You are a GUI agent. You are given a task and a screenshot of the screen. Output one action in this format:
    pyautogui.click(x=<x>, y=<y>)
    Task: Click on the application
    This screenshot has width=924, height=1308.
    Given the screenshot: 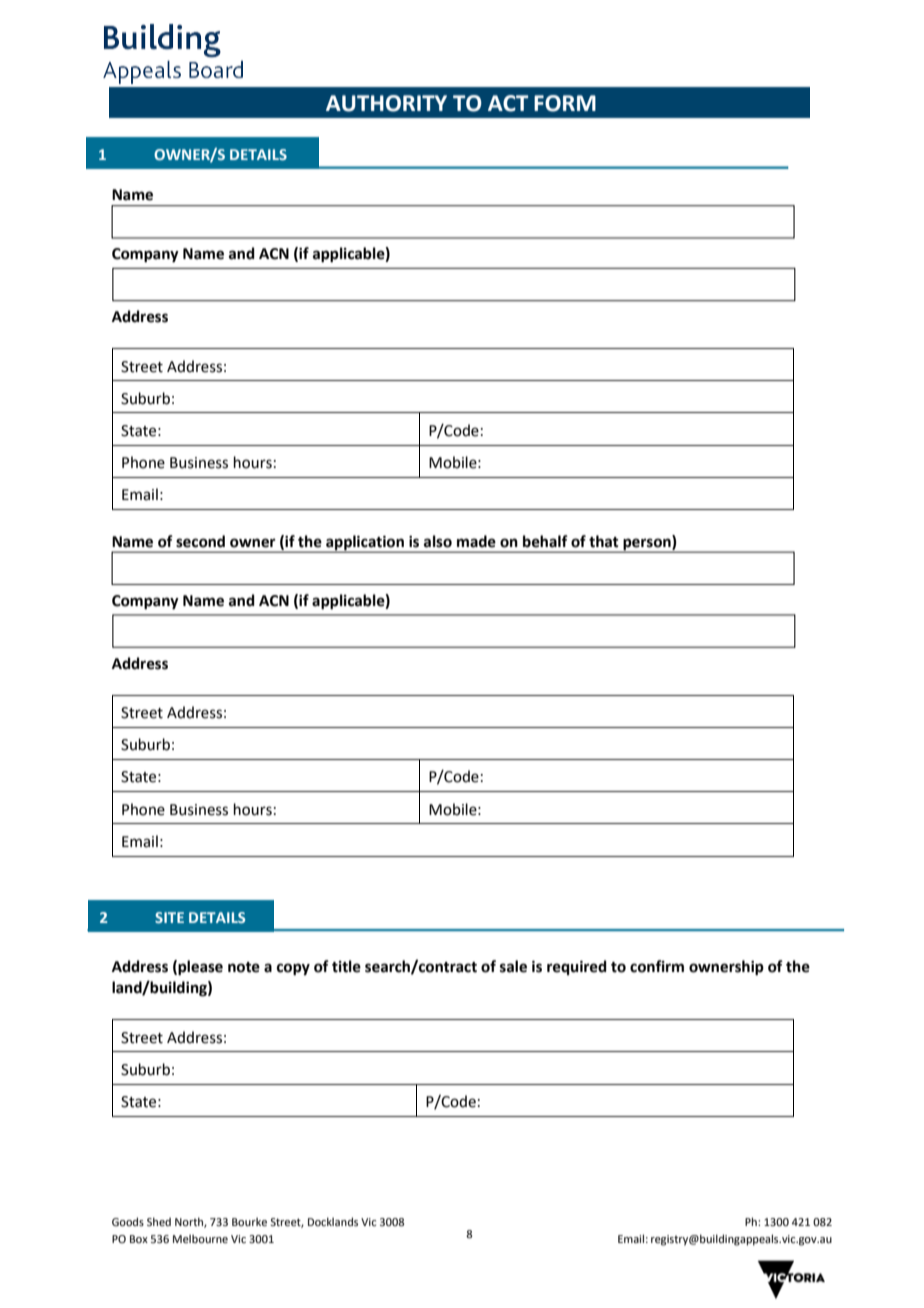 What is the action you would take?
    pyautogui.click(x=365, y=543)
